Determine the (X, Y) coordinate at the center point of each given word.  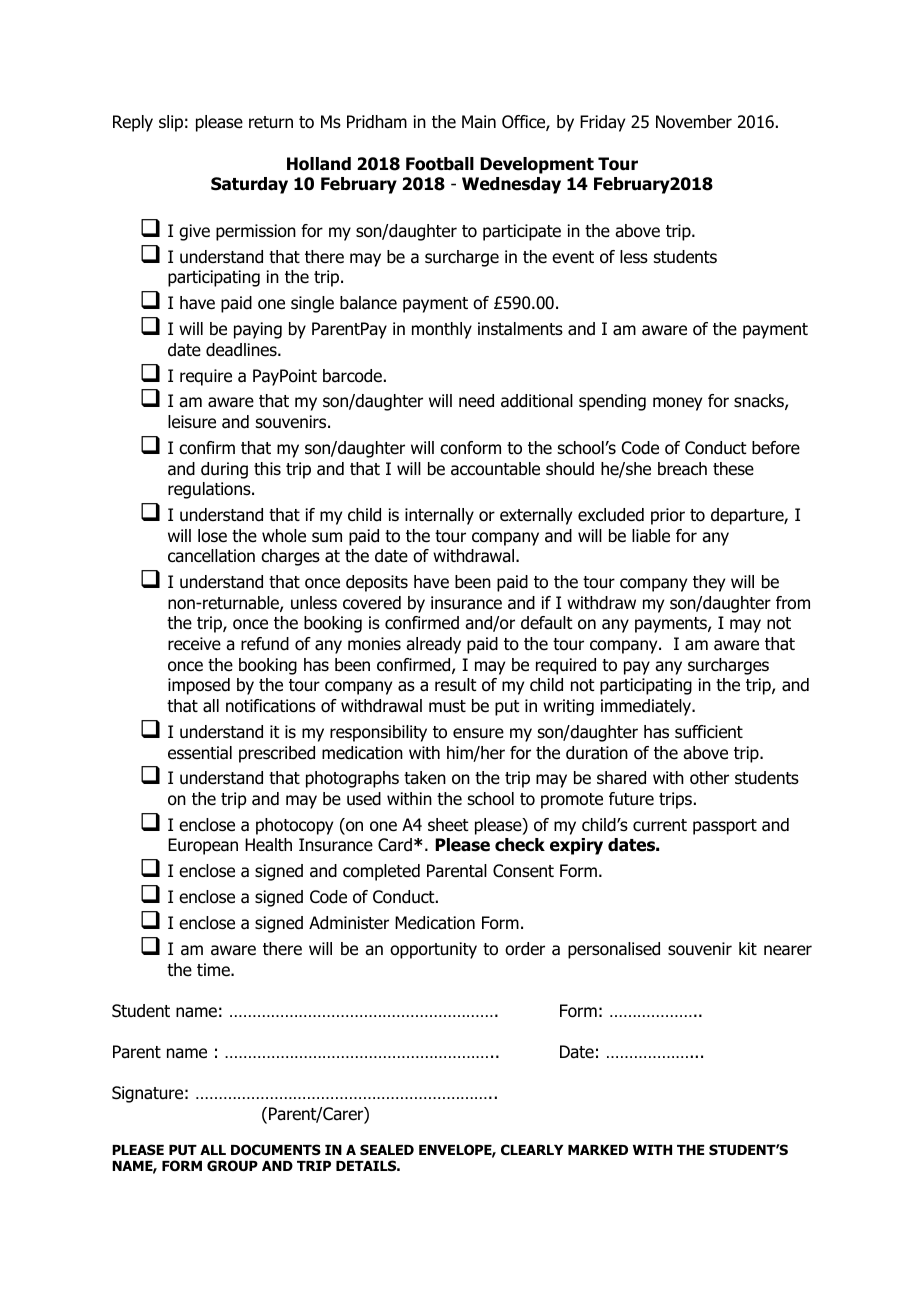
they (709, 583)
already (433, 645)
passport (725, 827)
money (677, 404)
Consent (523, 871)
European (203, 846)
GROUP (232, 1166)
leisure (192, 422)
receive (194, 644)
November (694, 122)
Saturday (249, 185)
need (476, 401)
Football (440, 164)
